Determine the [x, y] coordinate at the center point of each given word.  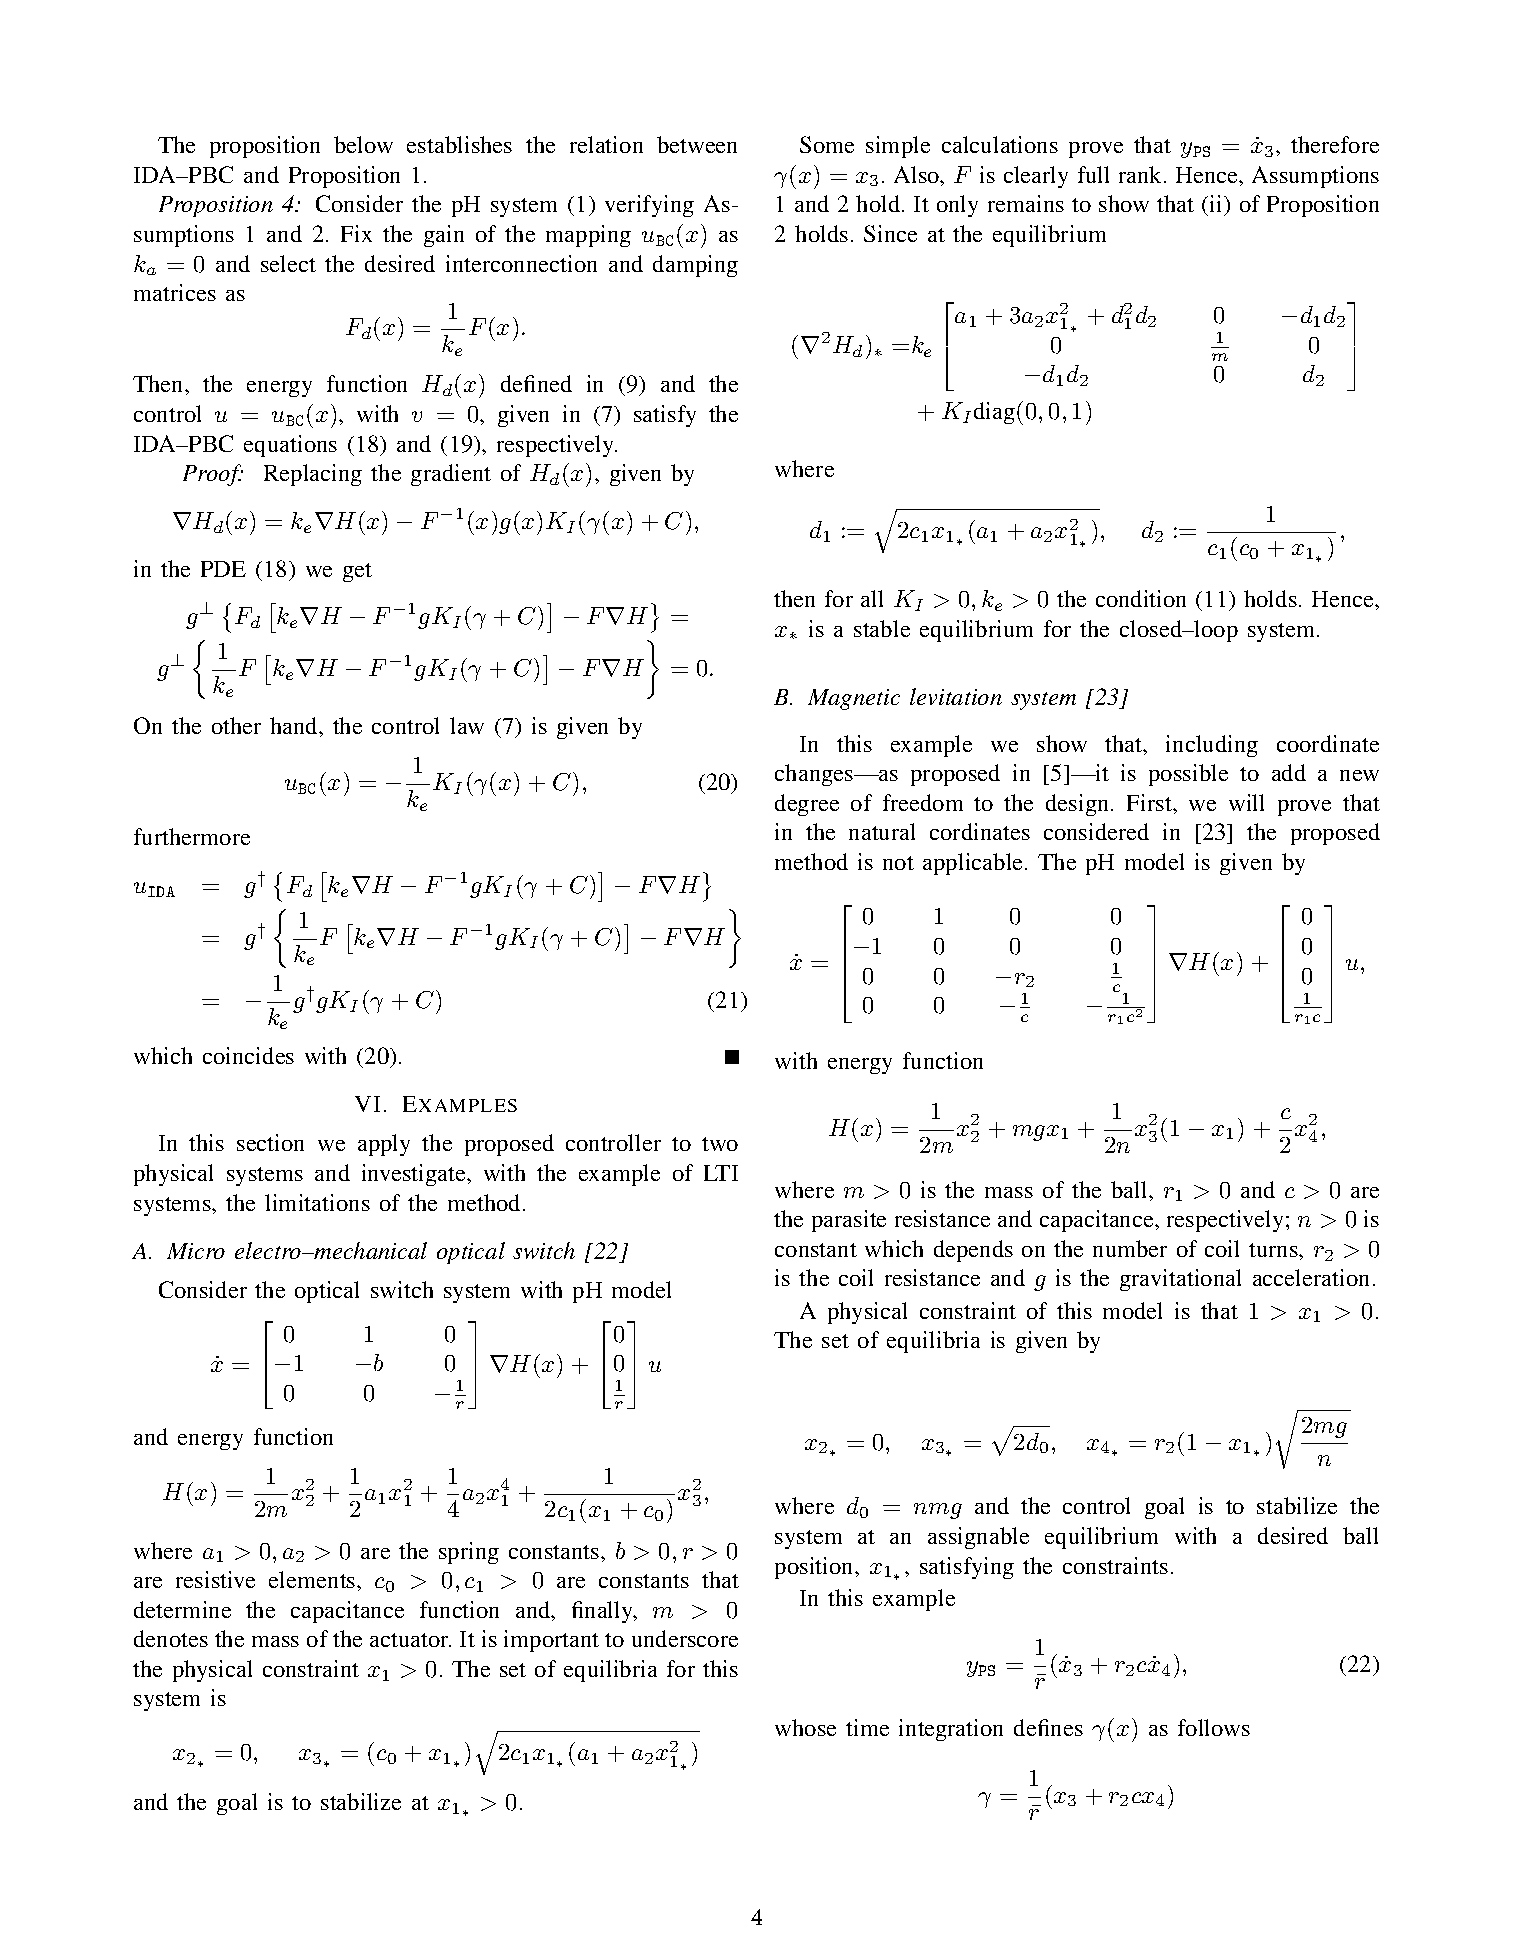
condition [1141, 598]
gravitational [1180, 1280]
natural [882, 831]
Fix [356, 233]
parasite [849, 1221]
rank [1142, 174]
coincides [248, 1055]
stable [882, 628]
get [357, 572]
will [1246, 802]
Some [827, 144]
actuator [410, 1640]
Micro [196, 1251]
